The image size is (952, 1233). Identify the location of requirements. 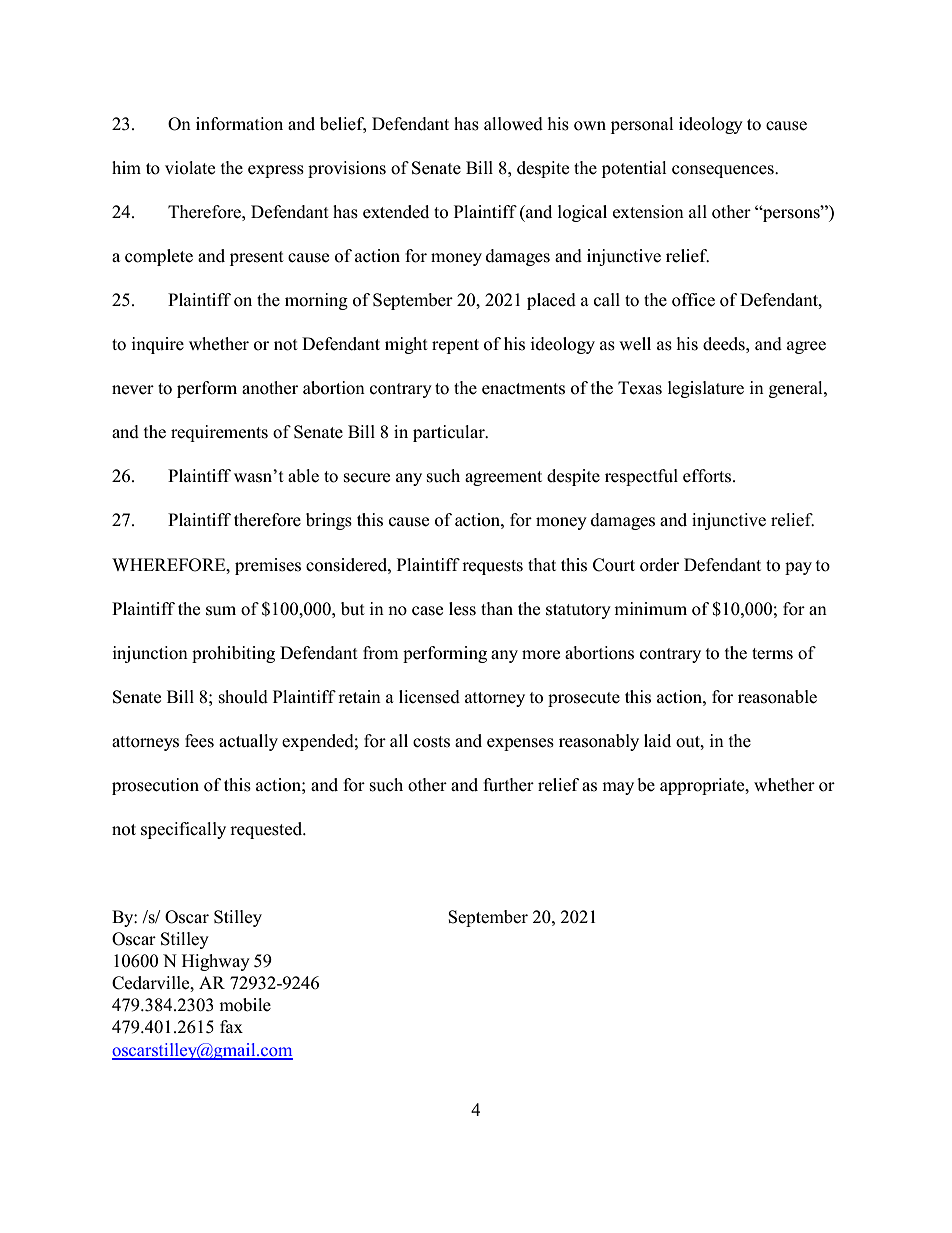
(219, 433).
